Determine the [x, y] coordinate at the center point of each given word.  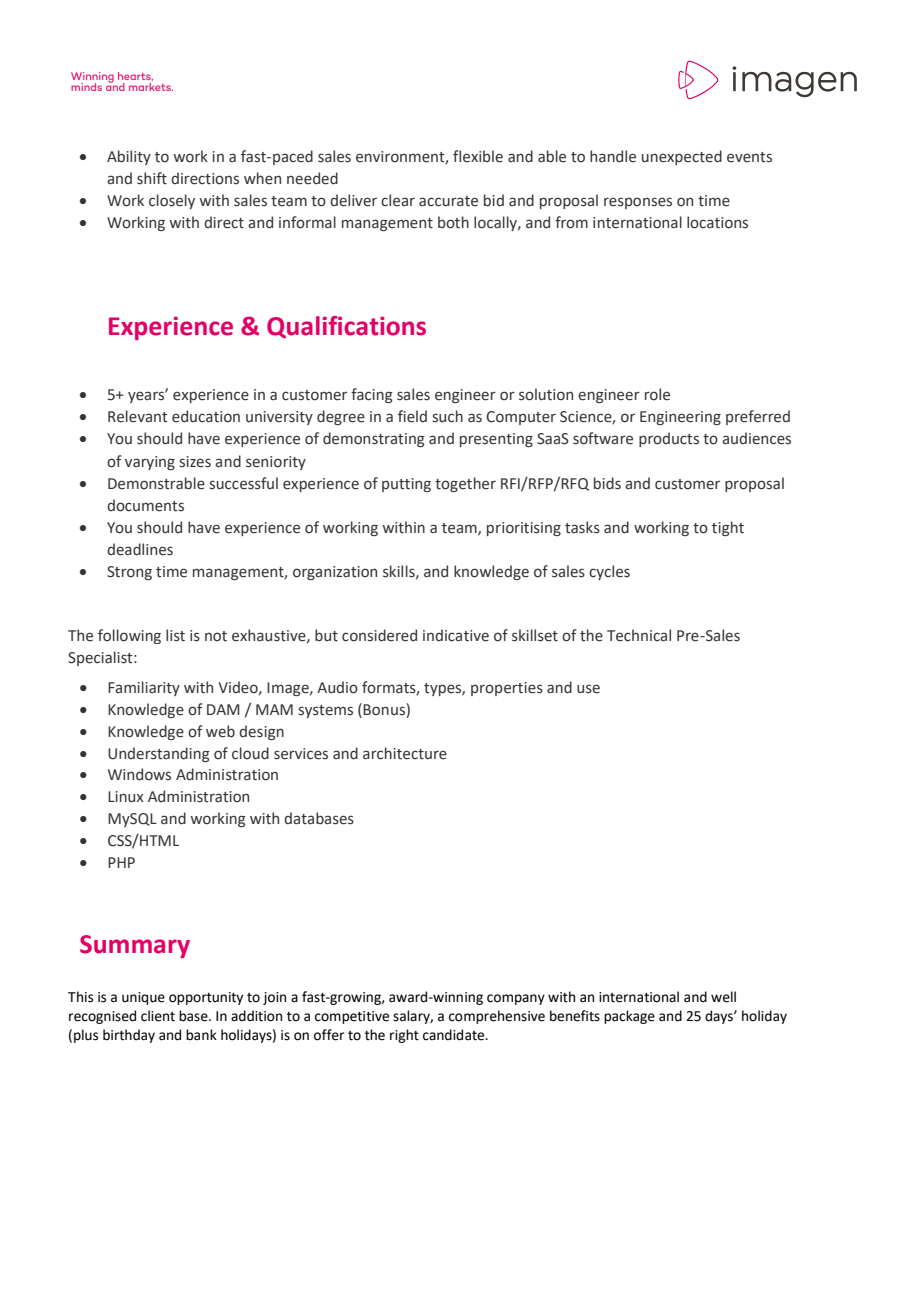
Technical [639, 635]
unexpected [682, 157]
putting [406, 485]
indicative [456, 635]
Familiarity [144, 688]
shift [152, 178]
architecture [405, 753]
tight [728, 528]
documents [145, 505]
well [723, 997]
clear [398, 200]
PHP [121, 862]
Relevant [138, 416]
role [657, 394]
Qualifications [346, 327]
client [158, 1016]
